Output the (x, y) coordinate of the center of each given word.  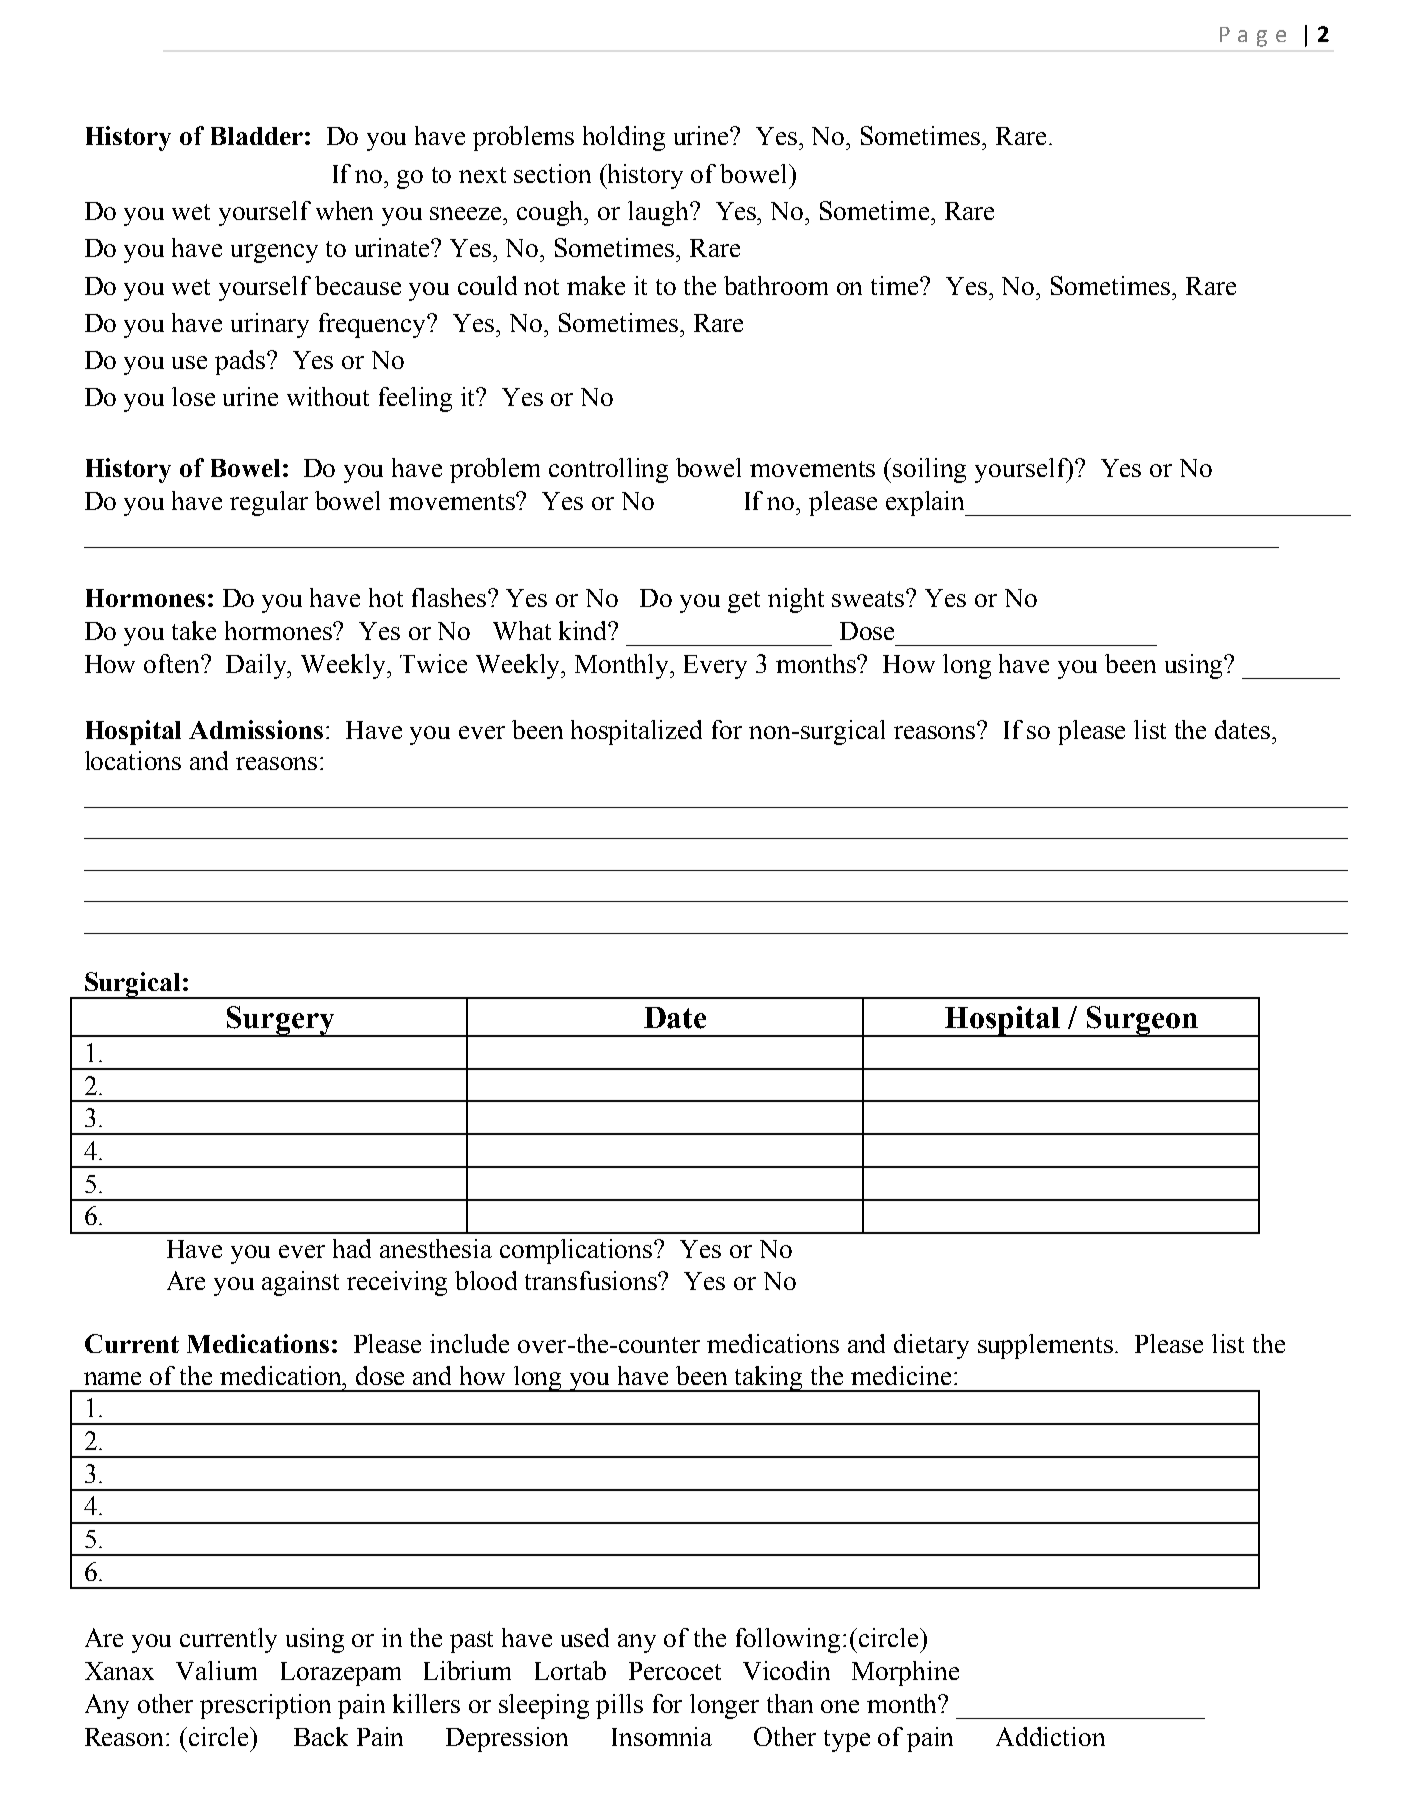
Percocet (675, 1671)
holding (624, 138)
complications (577, 1251)
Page (1253, 37)
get (744, 602)
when (344, 210)
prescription (265, 1706)
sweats (869, 599)
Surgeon (1142, 1021)
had (352, 1248)
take (194, 630)
